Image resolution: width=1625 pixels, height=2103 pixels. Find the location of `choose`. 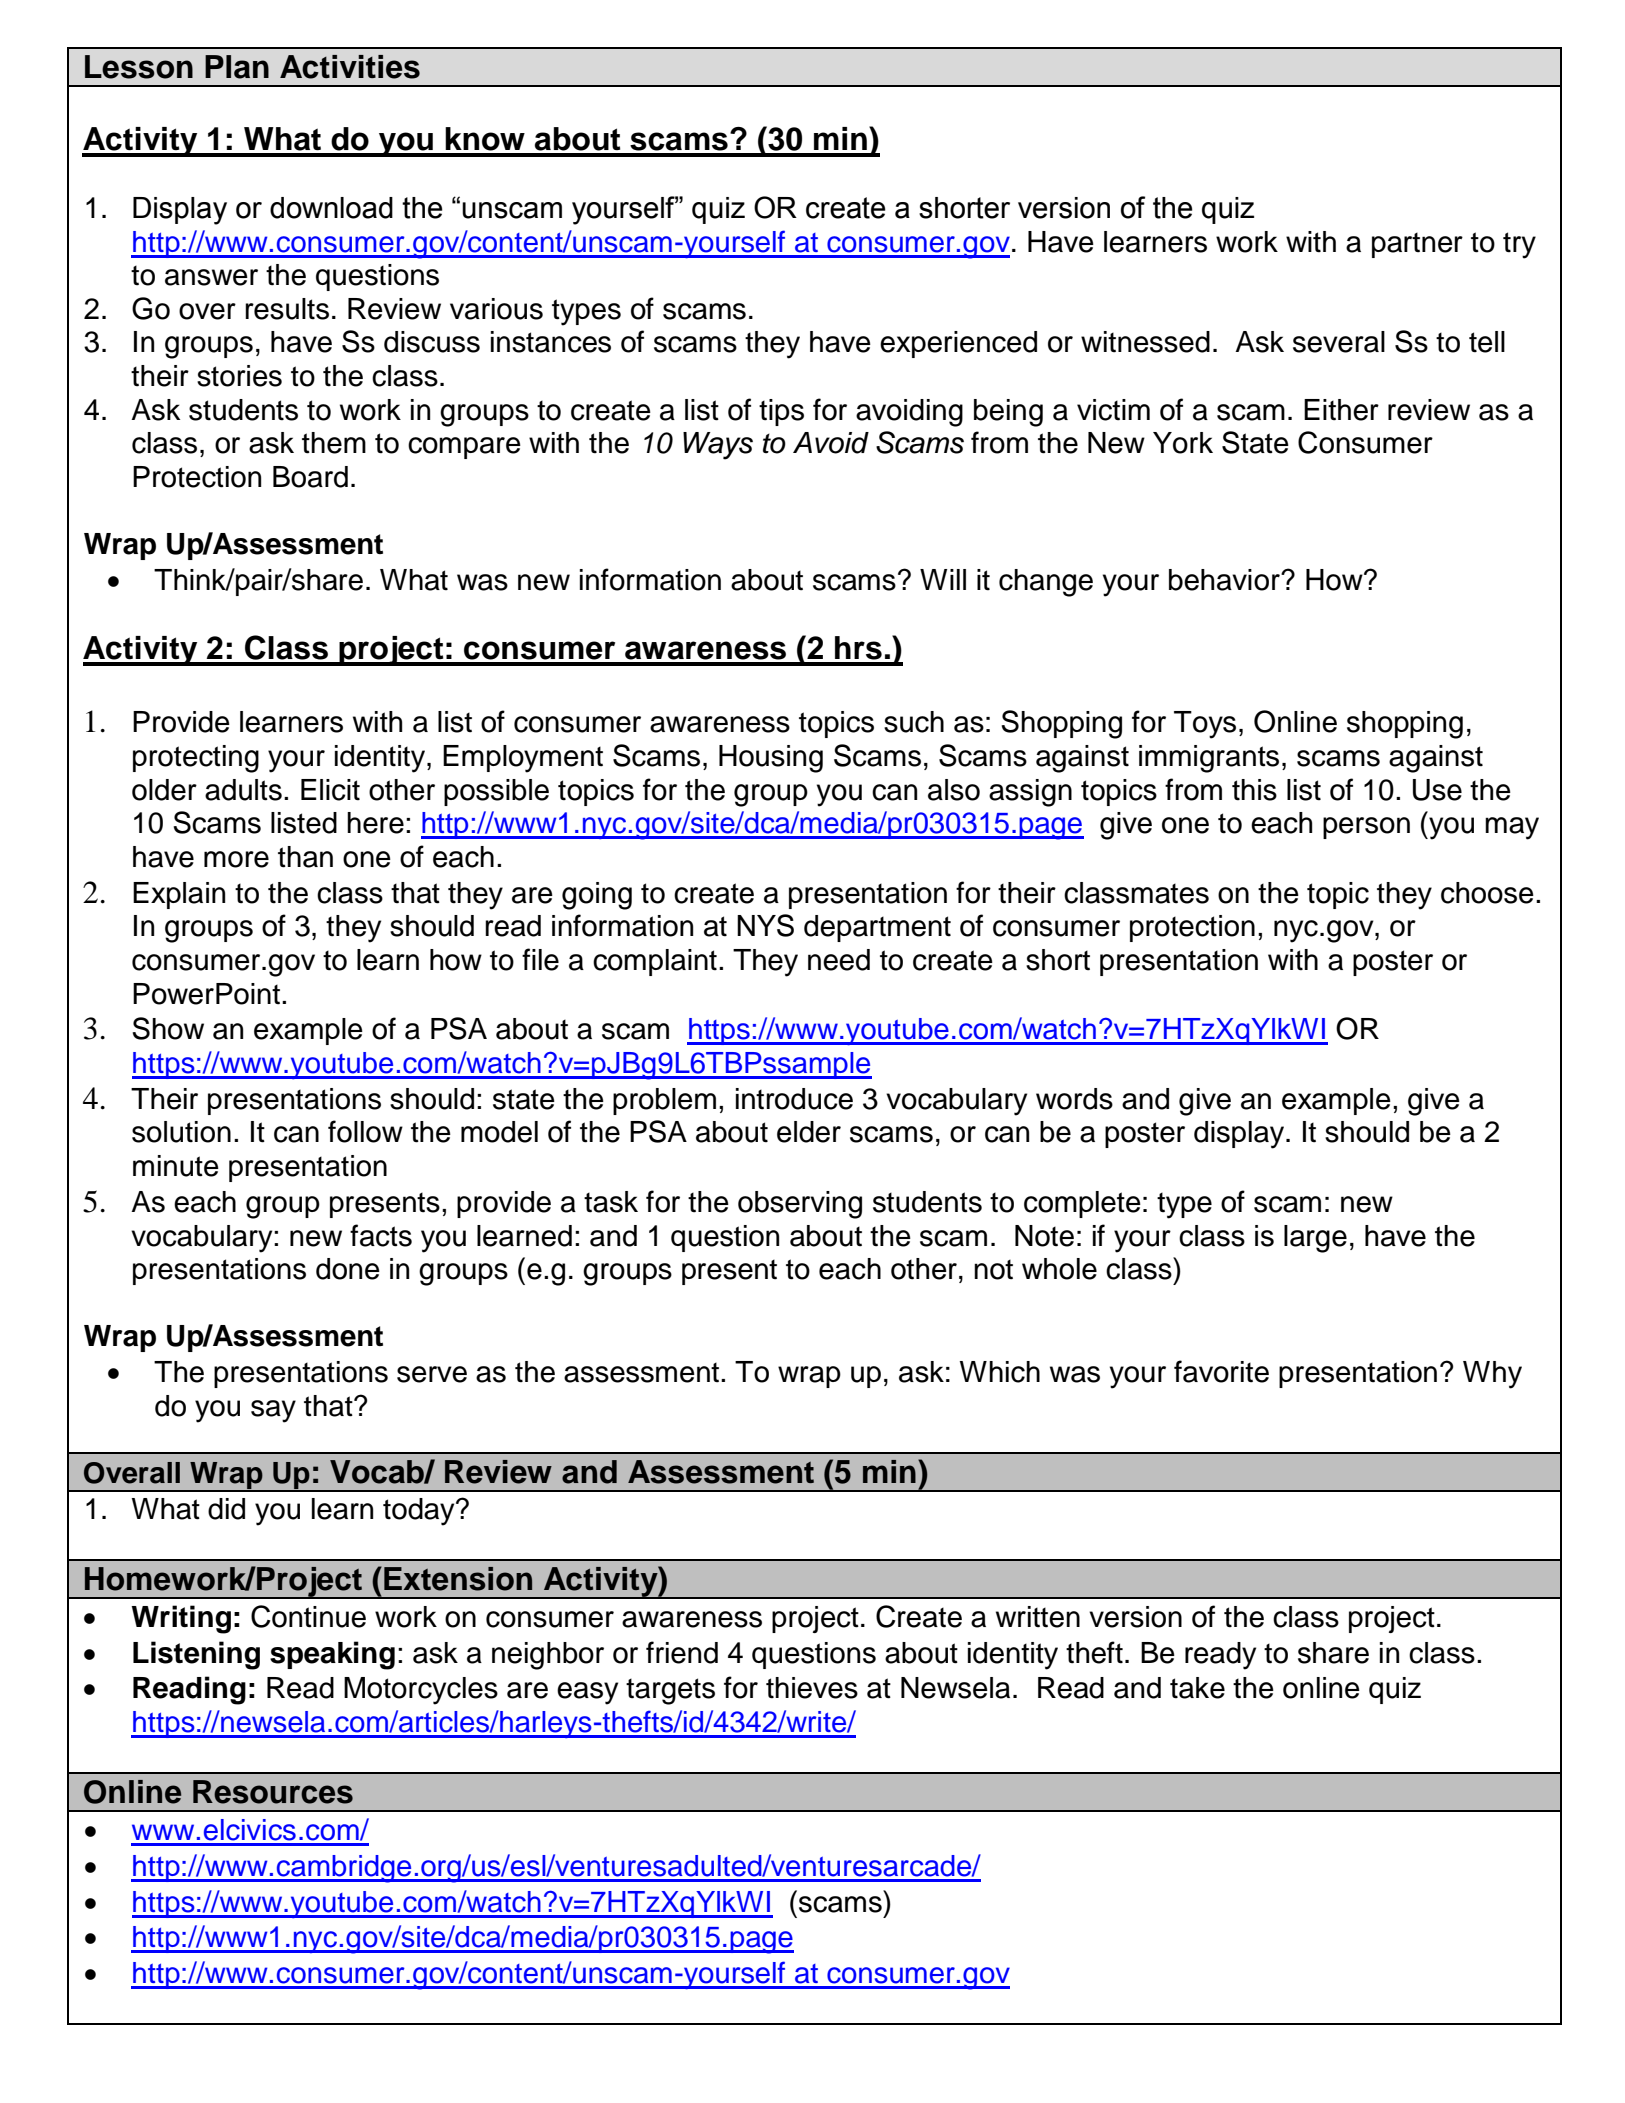

choose is located at coordinates (1487, 893).
